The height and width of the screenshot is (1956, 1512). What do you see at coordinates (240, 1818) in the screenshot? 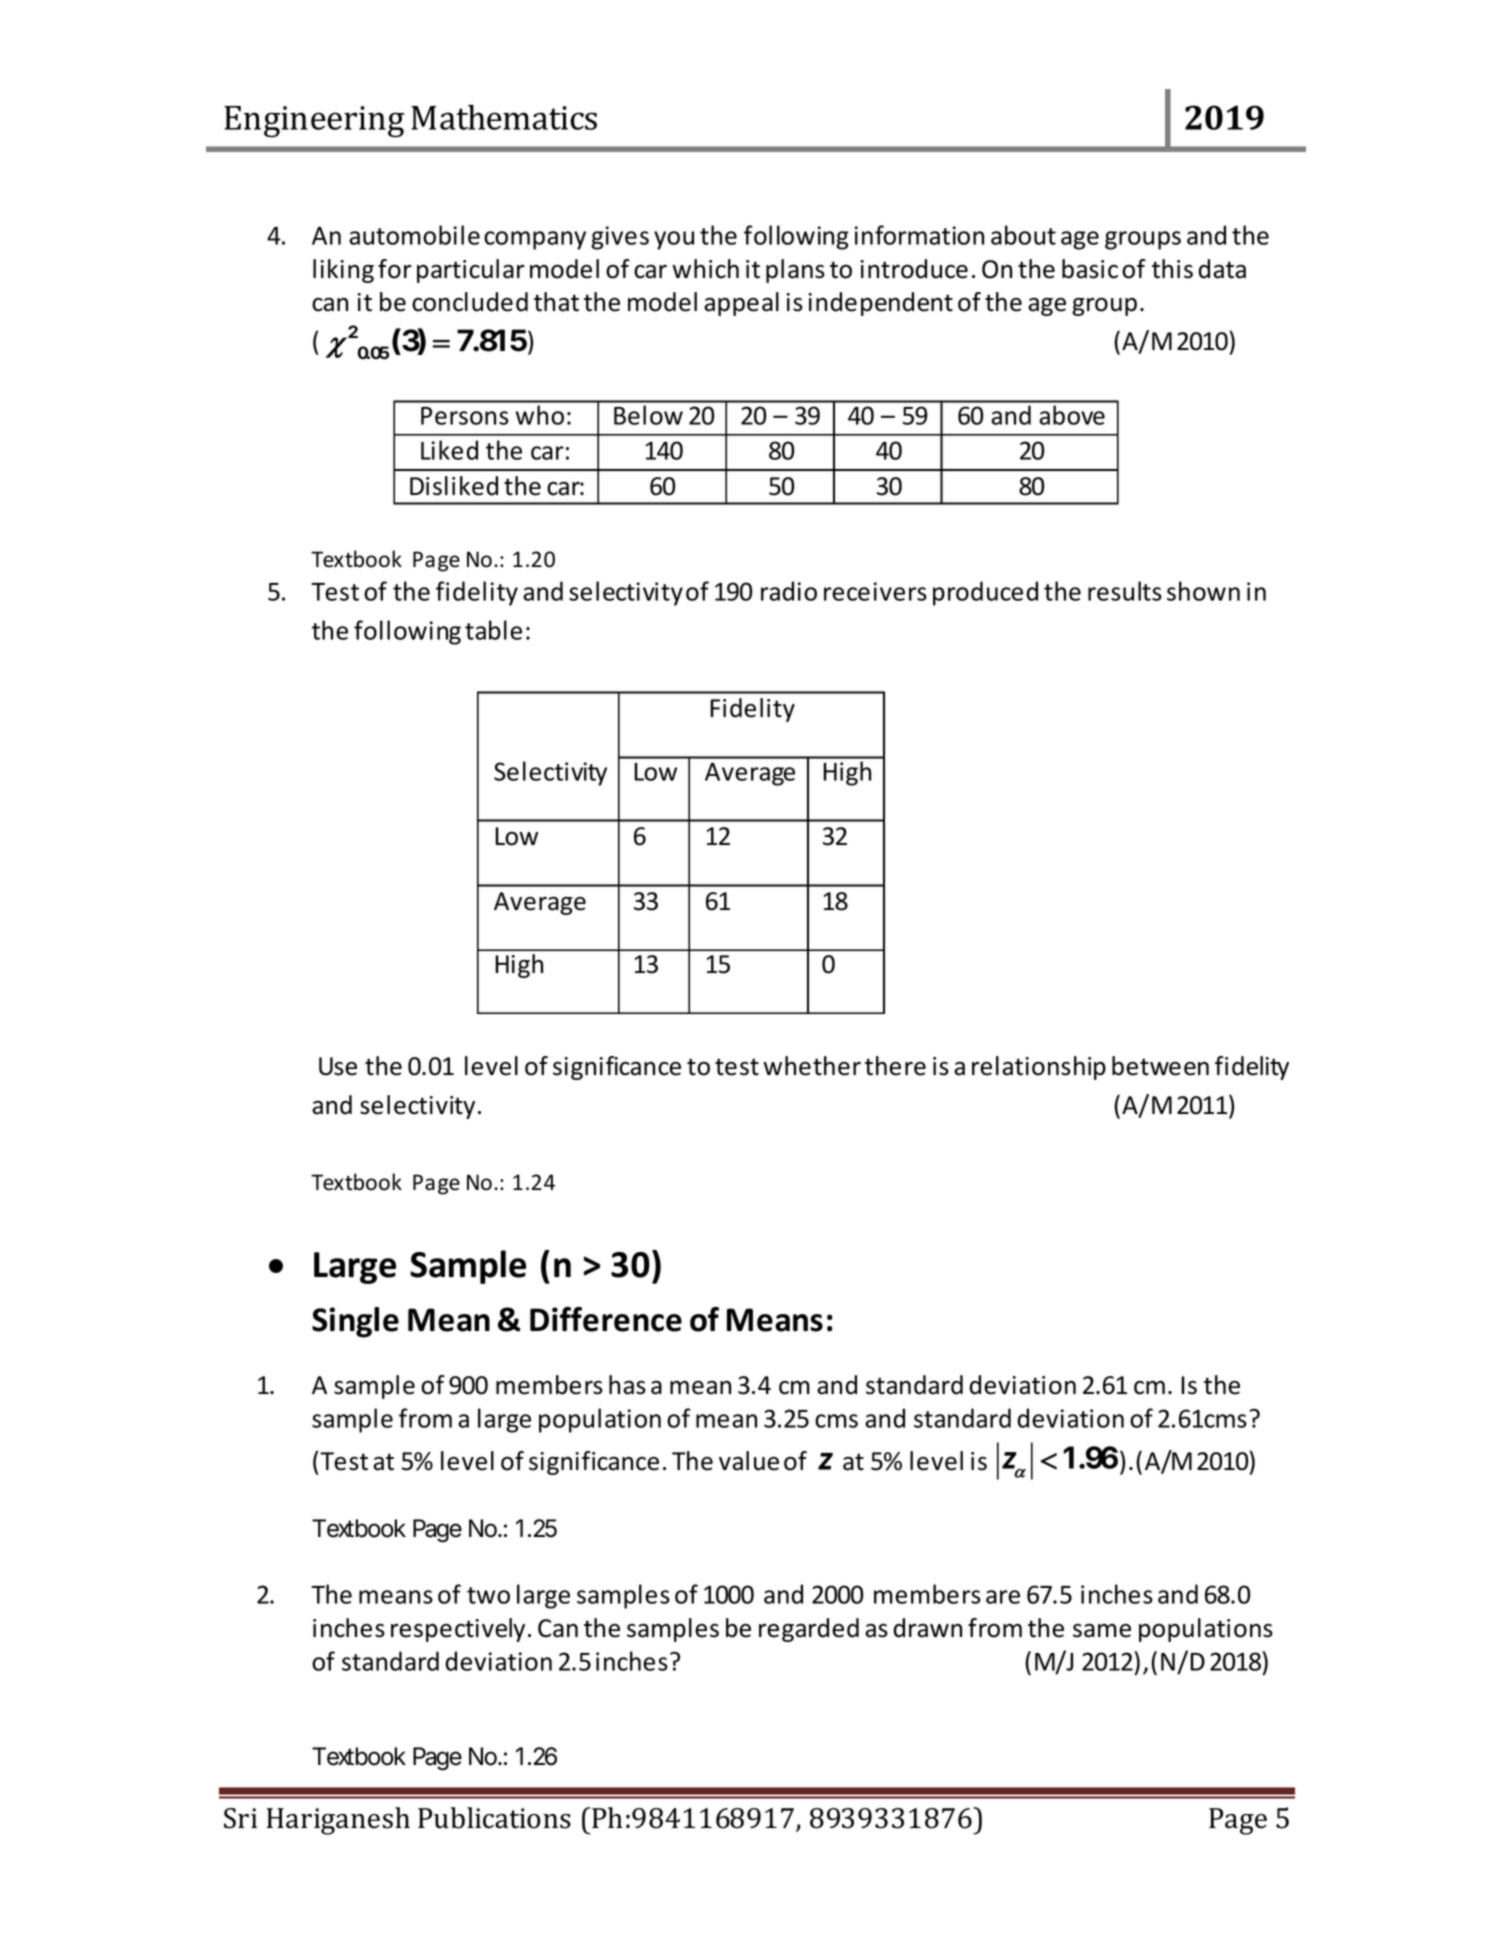
I see `Sri` at bounding box center [240, 1818].
